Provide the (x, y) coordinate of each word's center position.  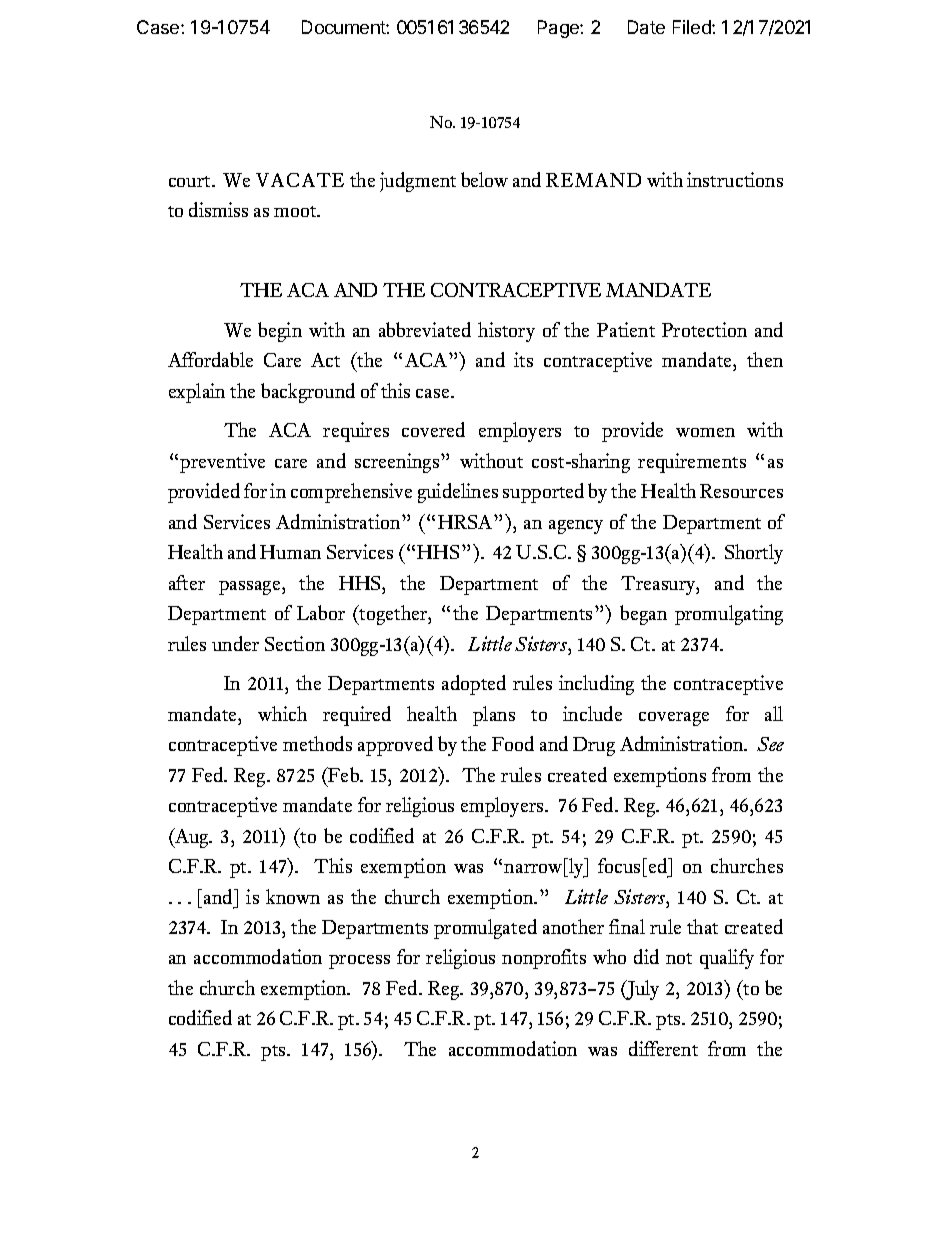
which (282, 713)
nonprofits (544, 959)
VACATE (300, 180)
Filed (693, 27)
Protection (704, 329)
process (359, 962)
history (506, 332)
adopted (474, 685)
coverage (674, 719)
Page (559, 29)
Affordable (210, 359)
